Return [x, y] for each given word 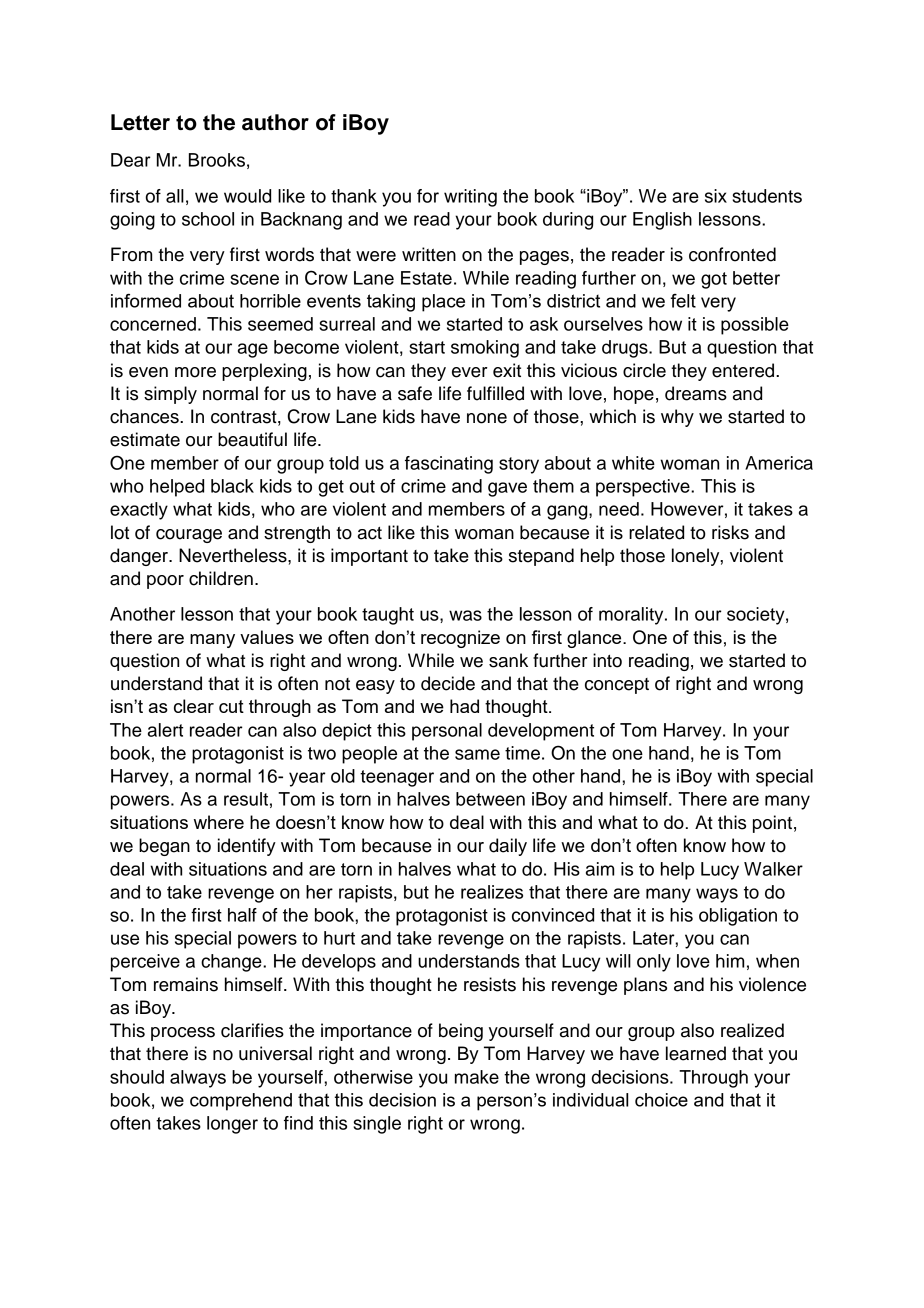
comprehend [241, 1102]
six [716, 196]
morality [632, 616]
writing [470, 198]
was [465, 615]
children [221, 578]
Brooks [217, 160]
